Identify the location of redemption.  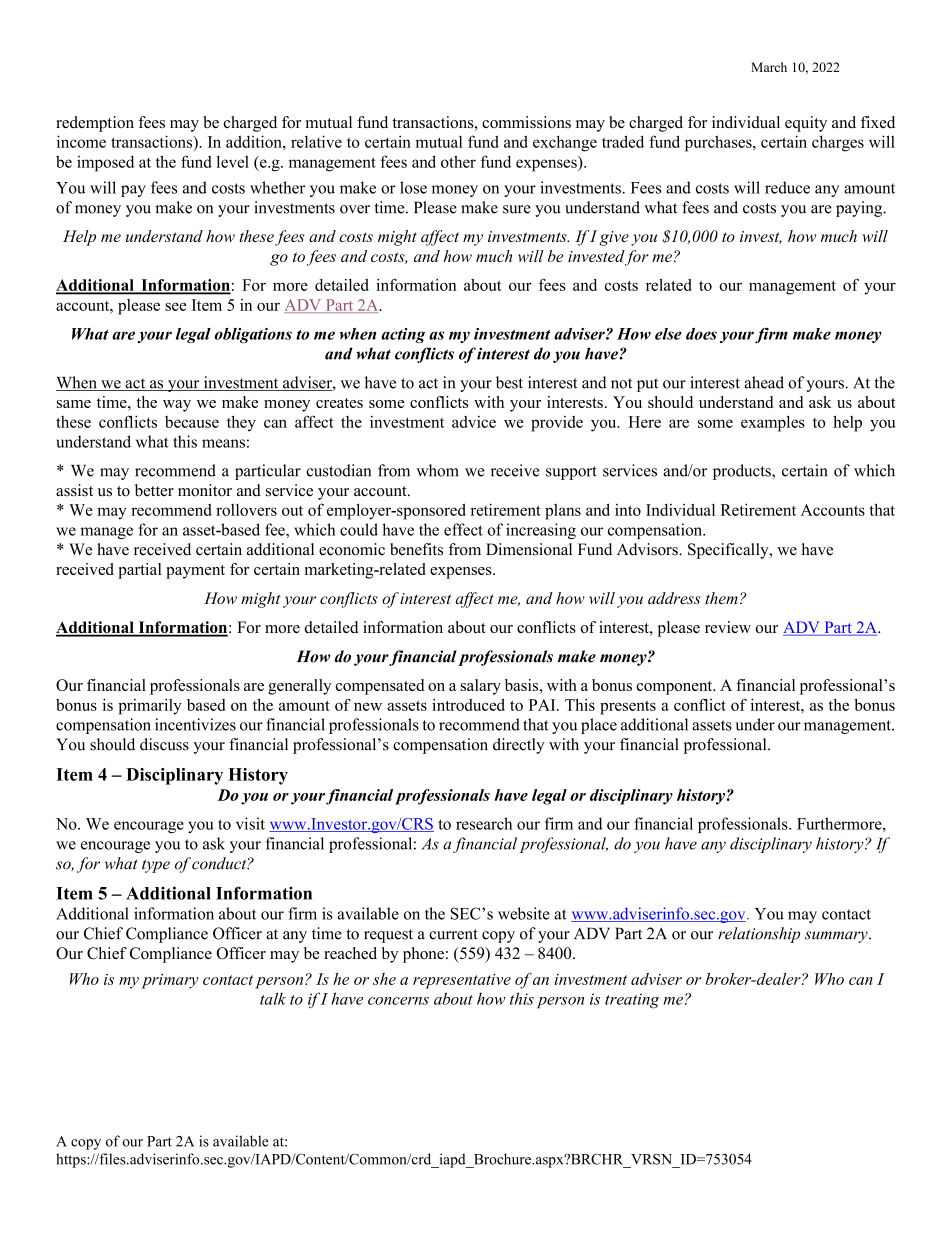
(95, 124).
